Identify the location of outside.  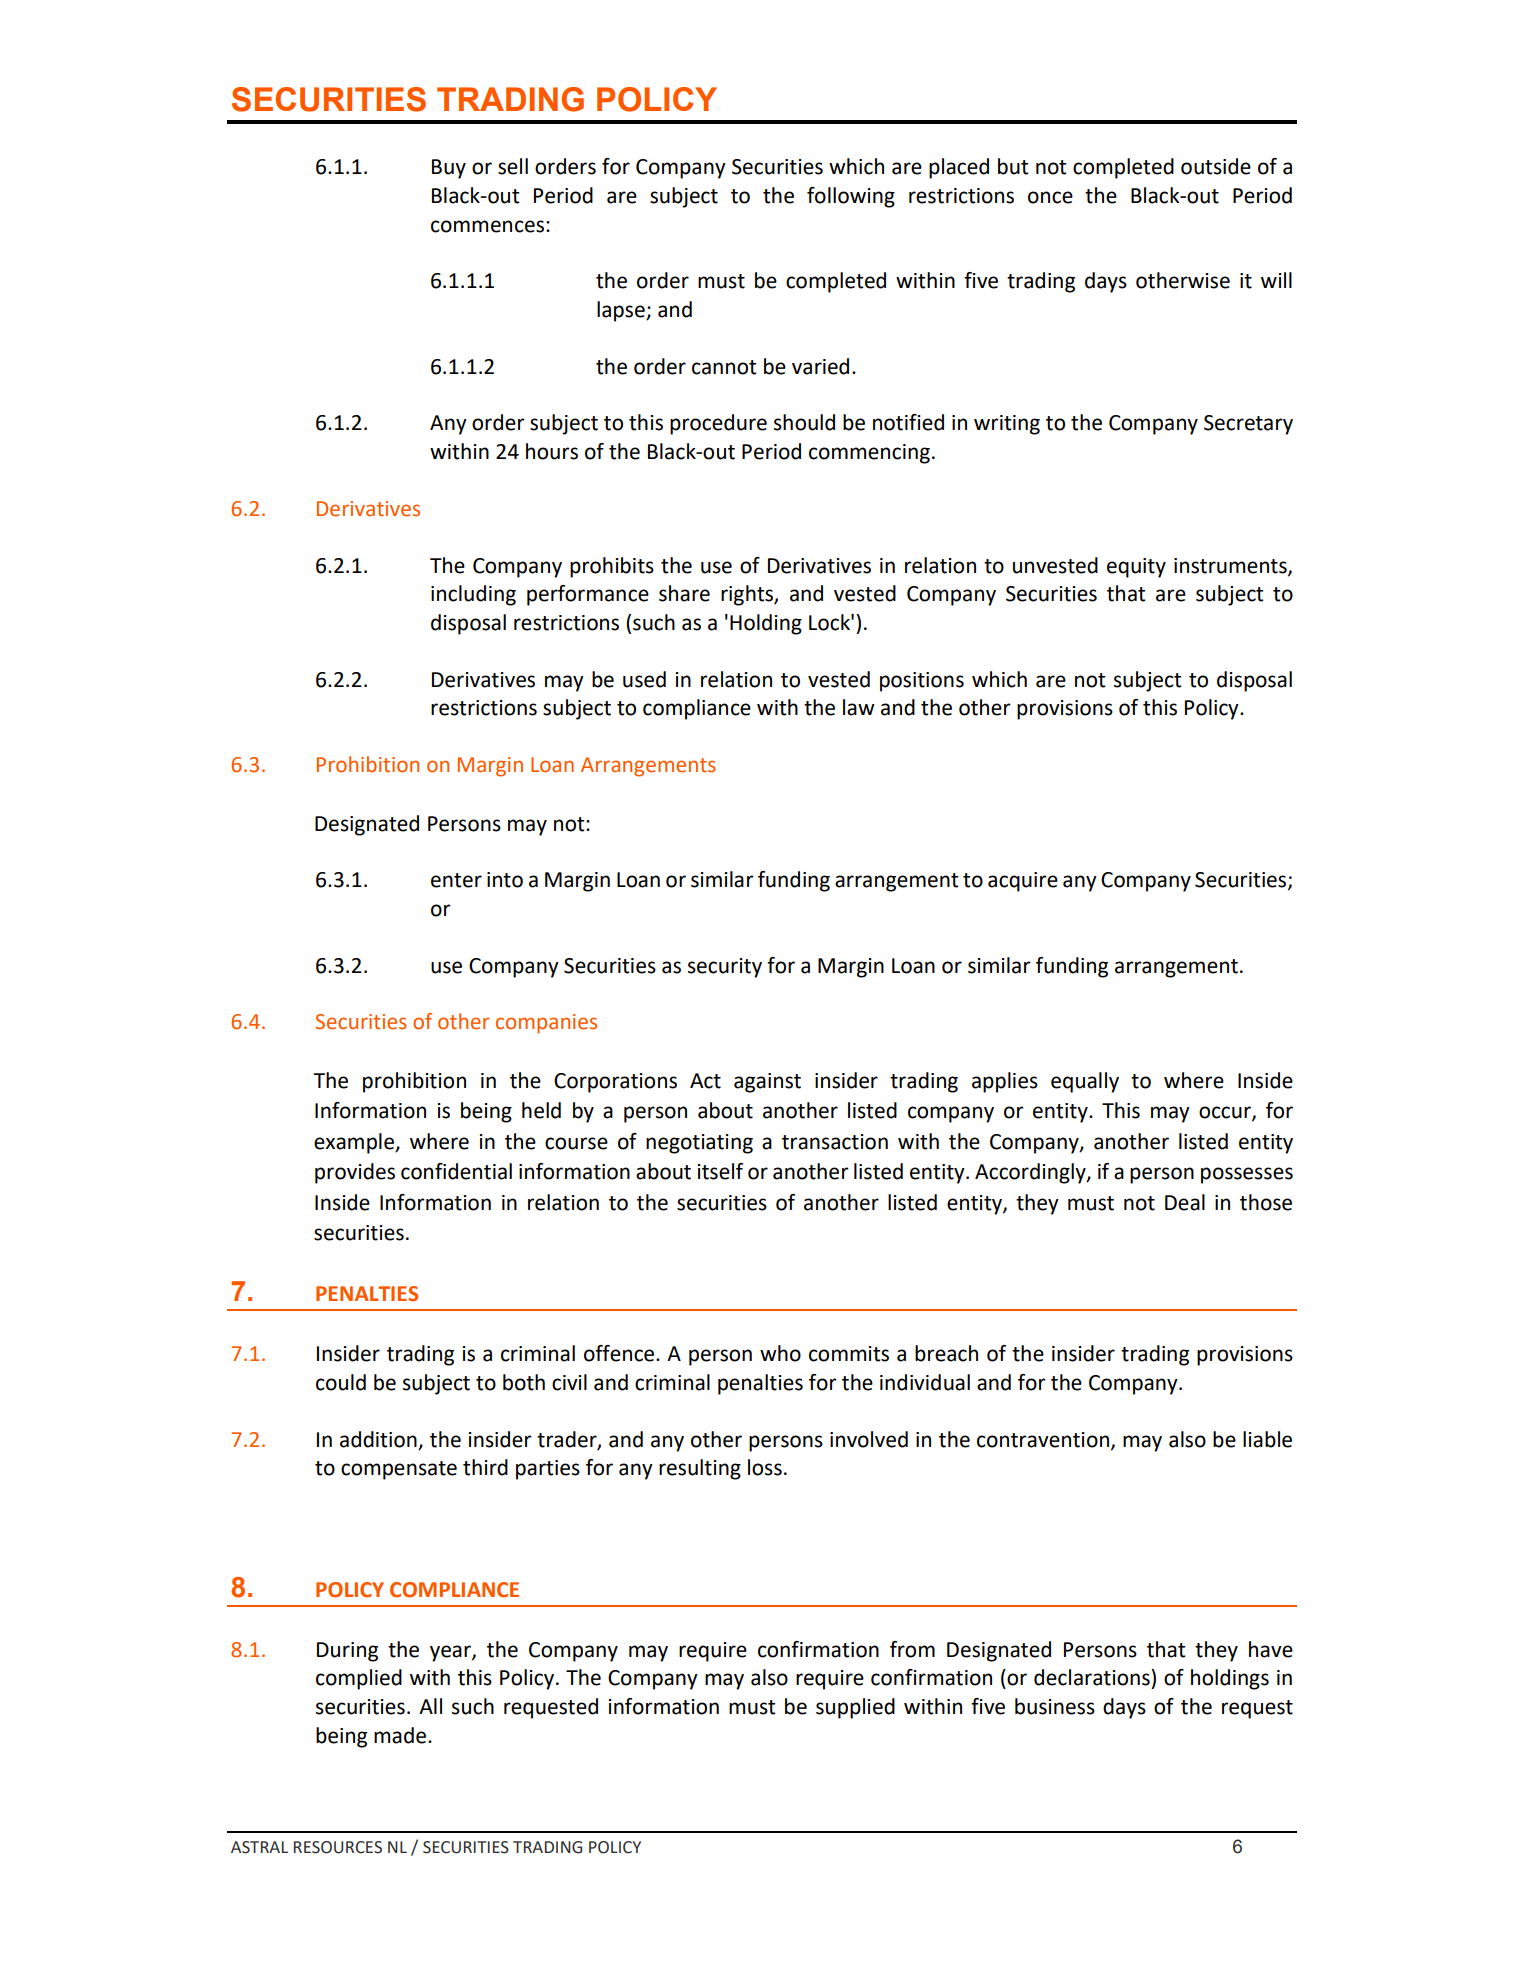
(1216, 166).
